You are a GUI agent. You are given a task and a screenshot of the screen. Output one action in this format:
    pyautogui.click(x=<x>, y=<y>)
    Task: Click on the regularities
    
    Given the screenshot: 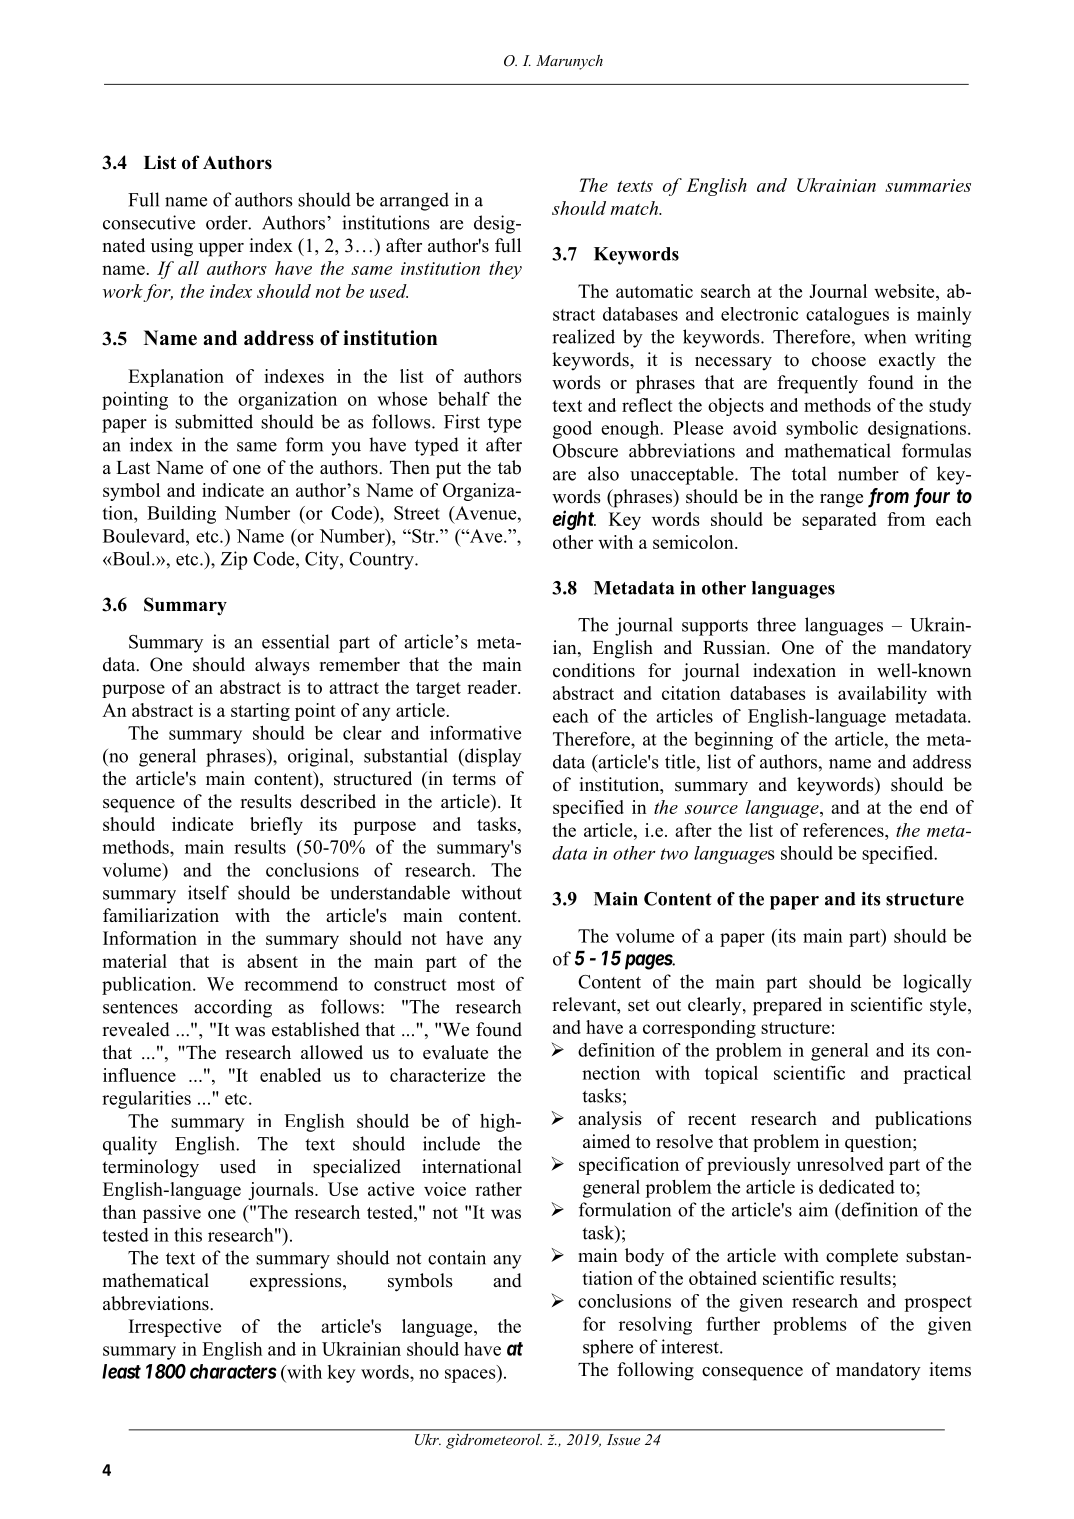 What is the action you would take?
    pyautogui.click(x=146, y=1100)
